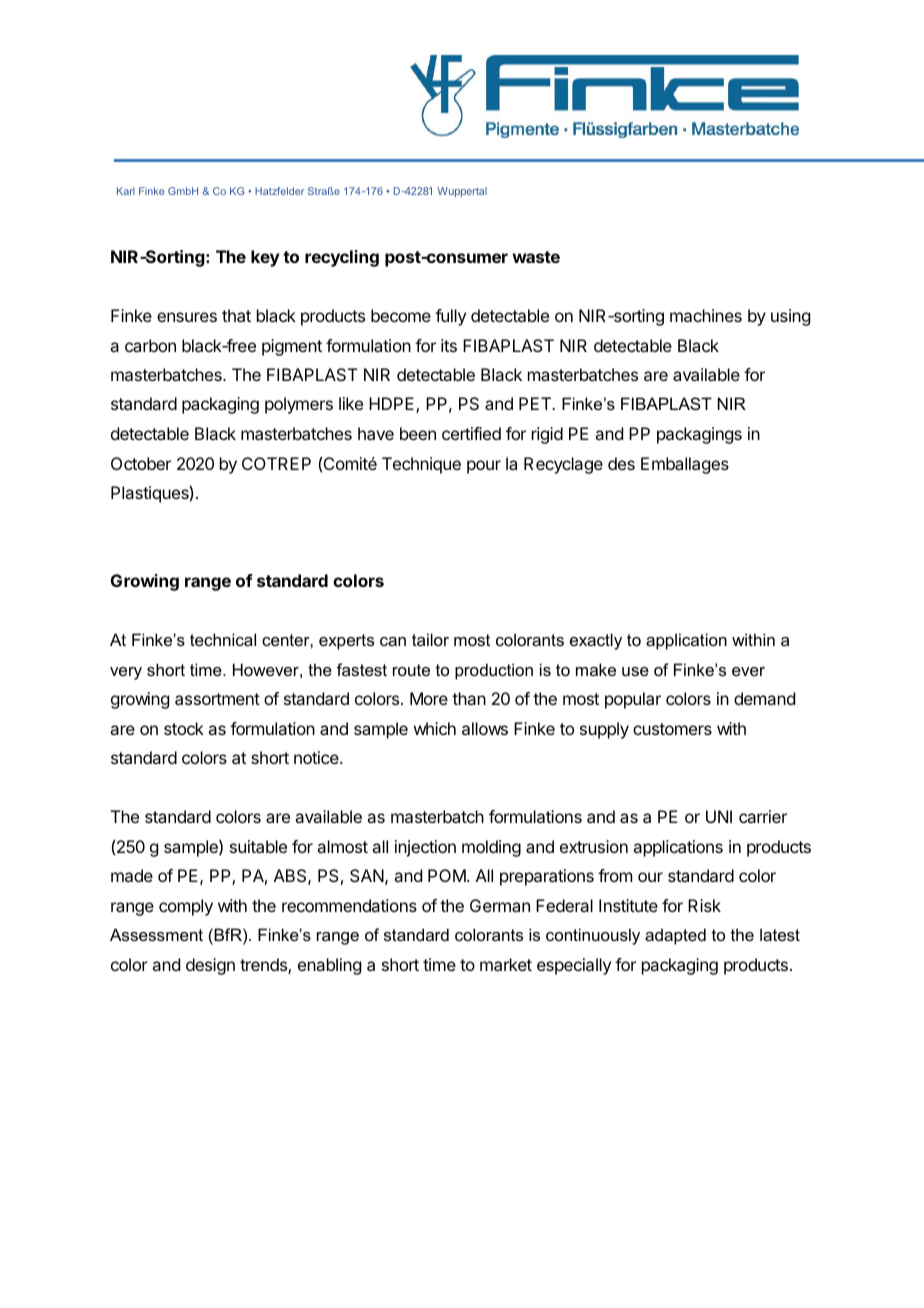 The height and width of the screenshot is (1308, 924). Describe the element at coordinates (126, 191) in the screenshot. I see `Karl` at that location.
